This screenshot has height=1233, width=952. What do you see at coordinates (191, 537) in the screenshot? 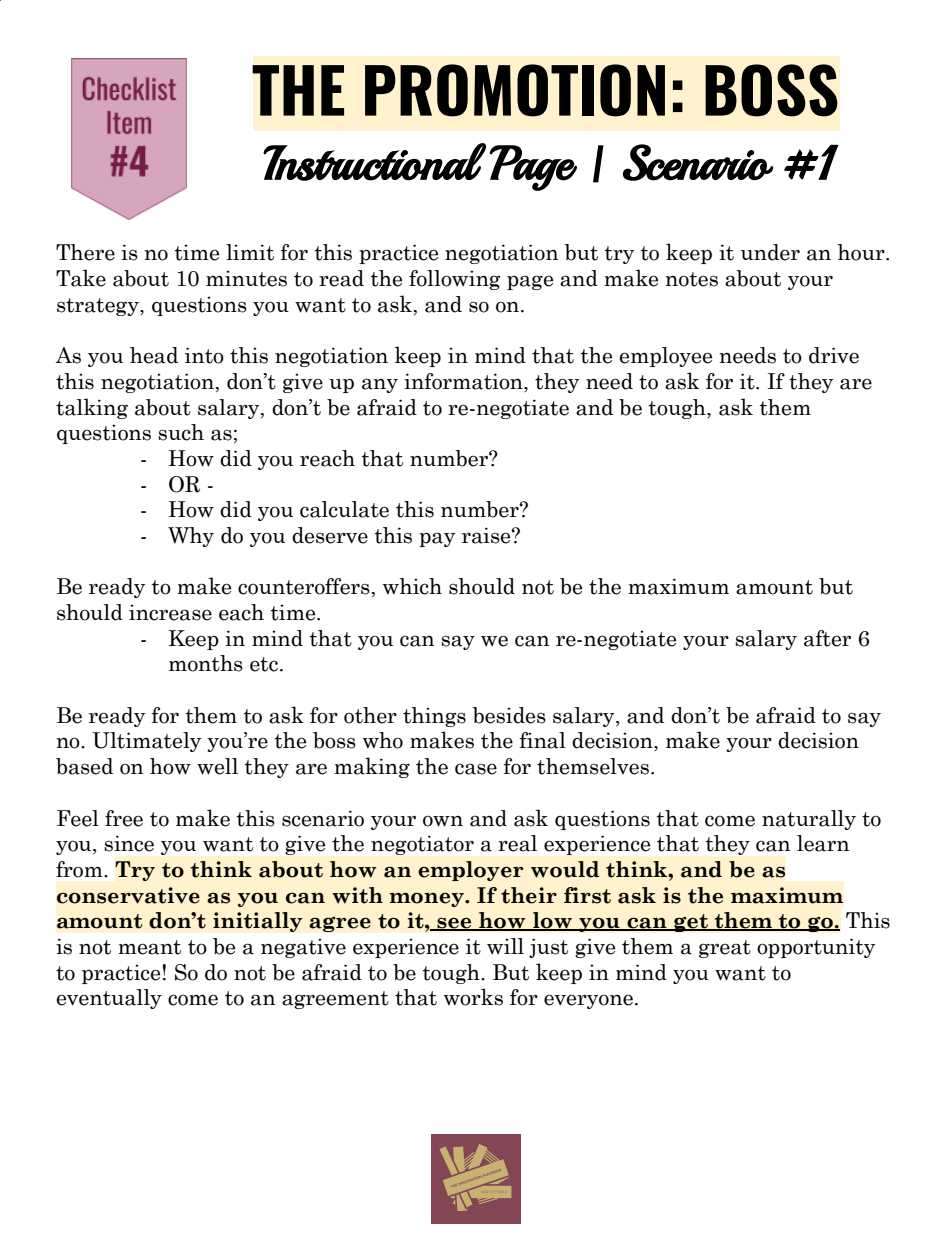
I see `Why` at bounding box center [191, 537].
